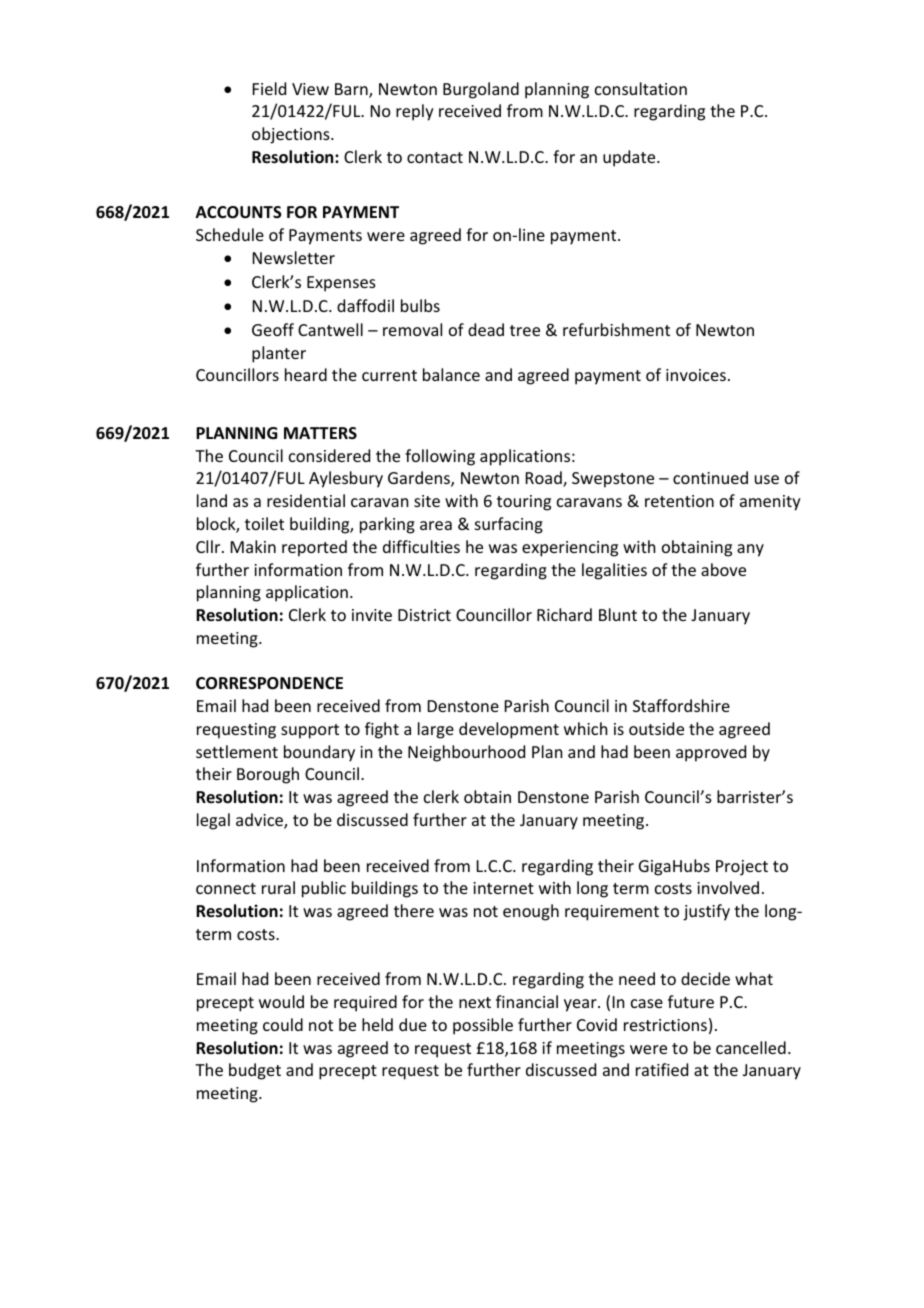 The width and height of the image is (924, 1308). Describe the element at coordinates (711, 753) in the image. I see `approved` at that location.
